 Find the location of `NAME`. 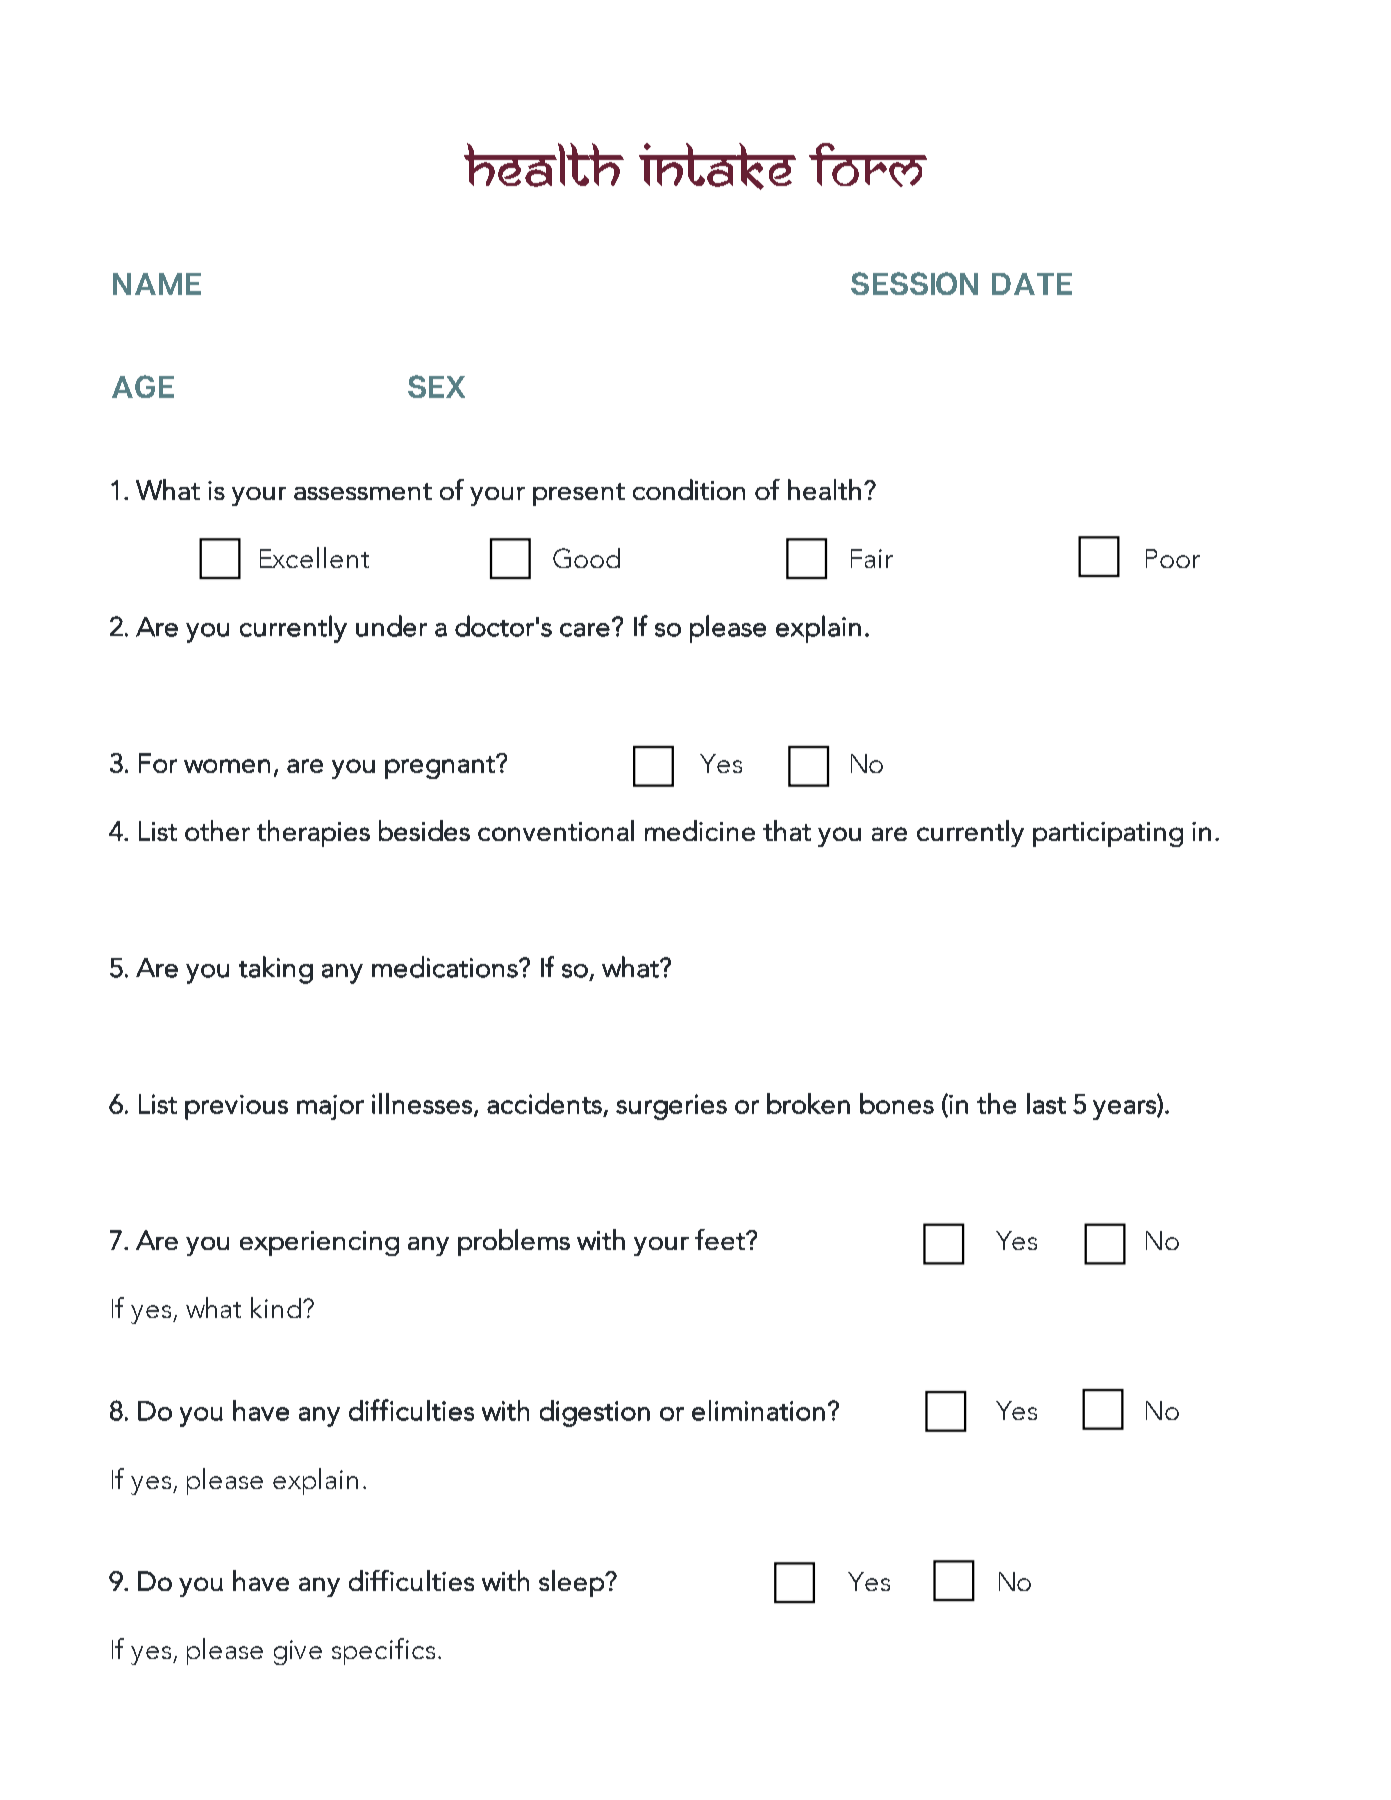

NAME is located at coordinates (157, 284).
